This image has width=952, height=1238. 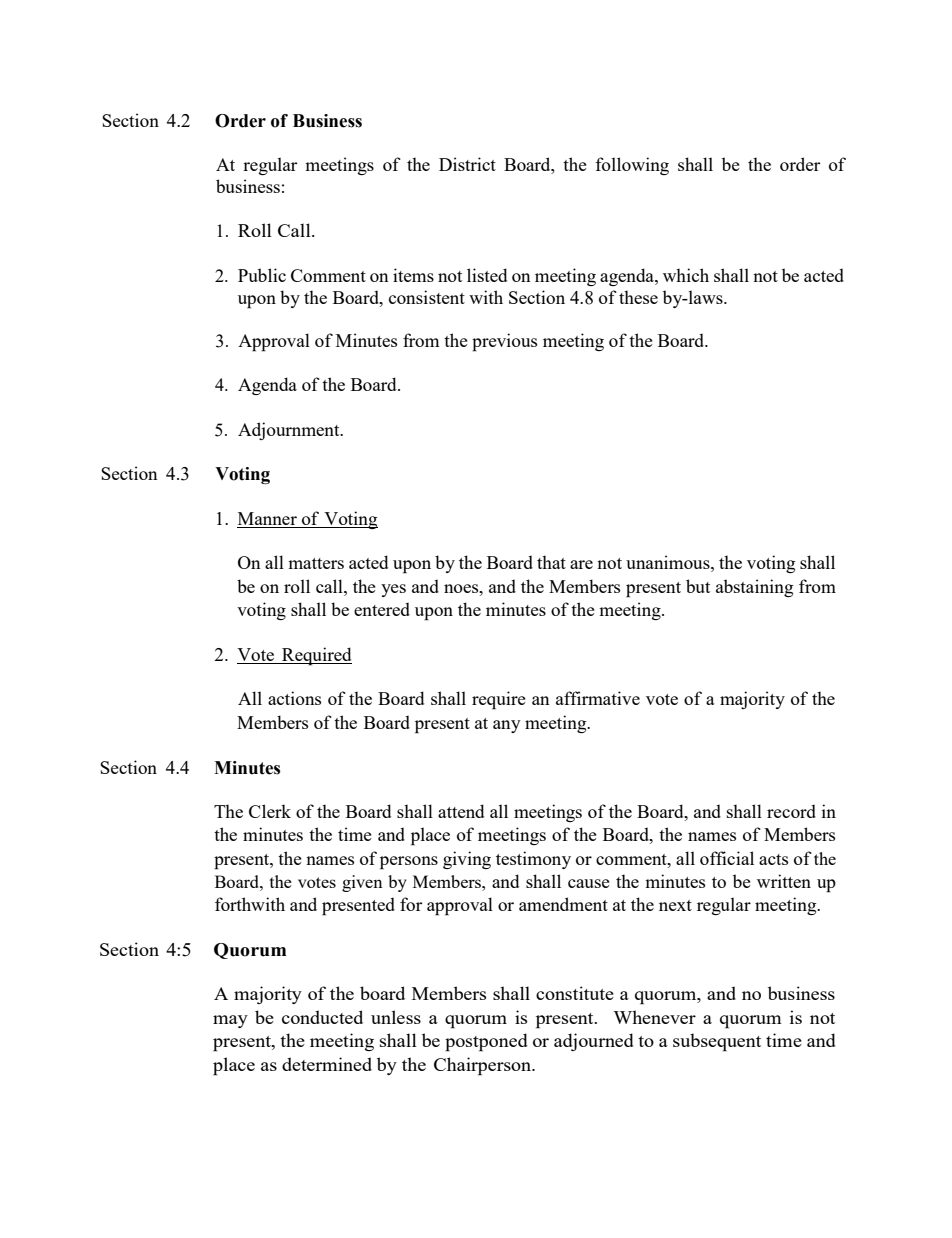 I want to click on postponed, so click(x=486, y=1042).
